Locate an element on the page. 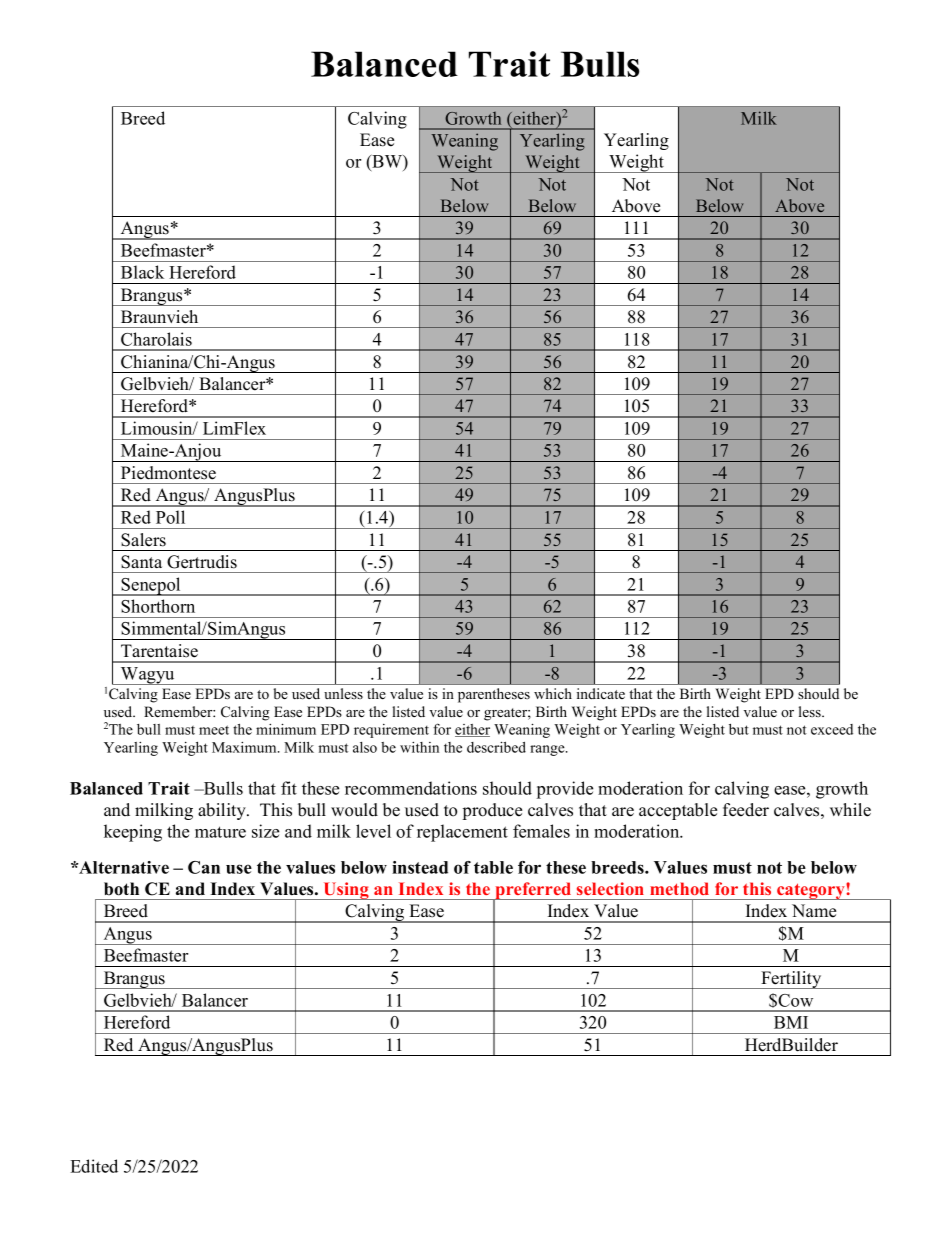 This page has width=952, height=1233. Piedmontese is located at coordinates (168, 473).
